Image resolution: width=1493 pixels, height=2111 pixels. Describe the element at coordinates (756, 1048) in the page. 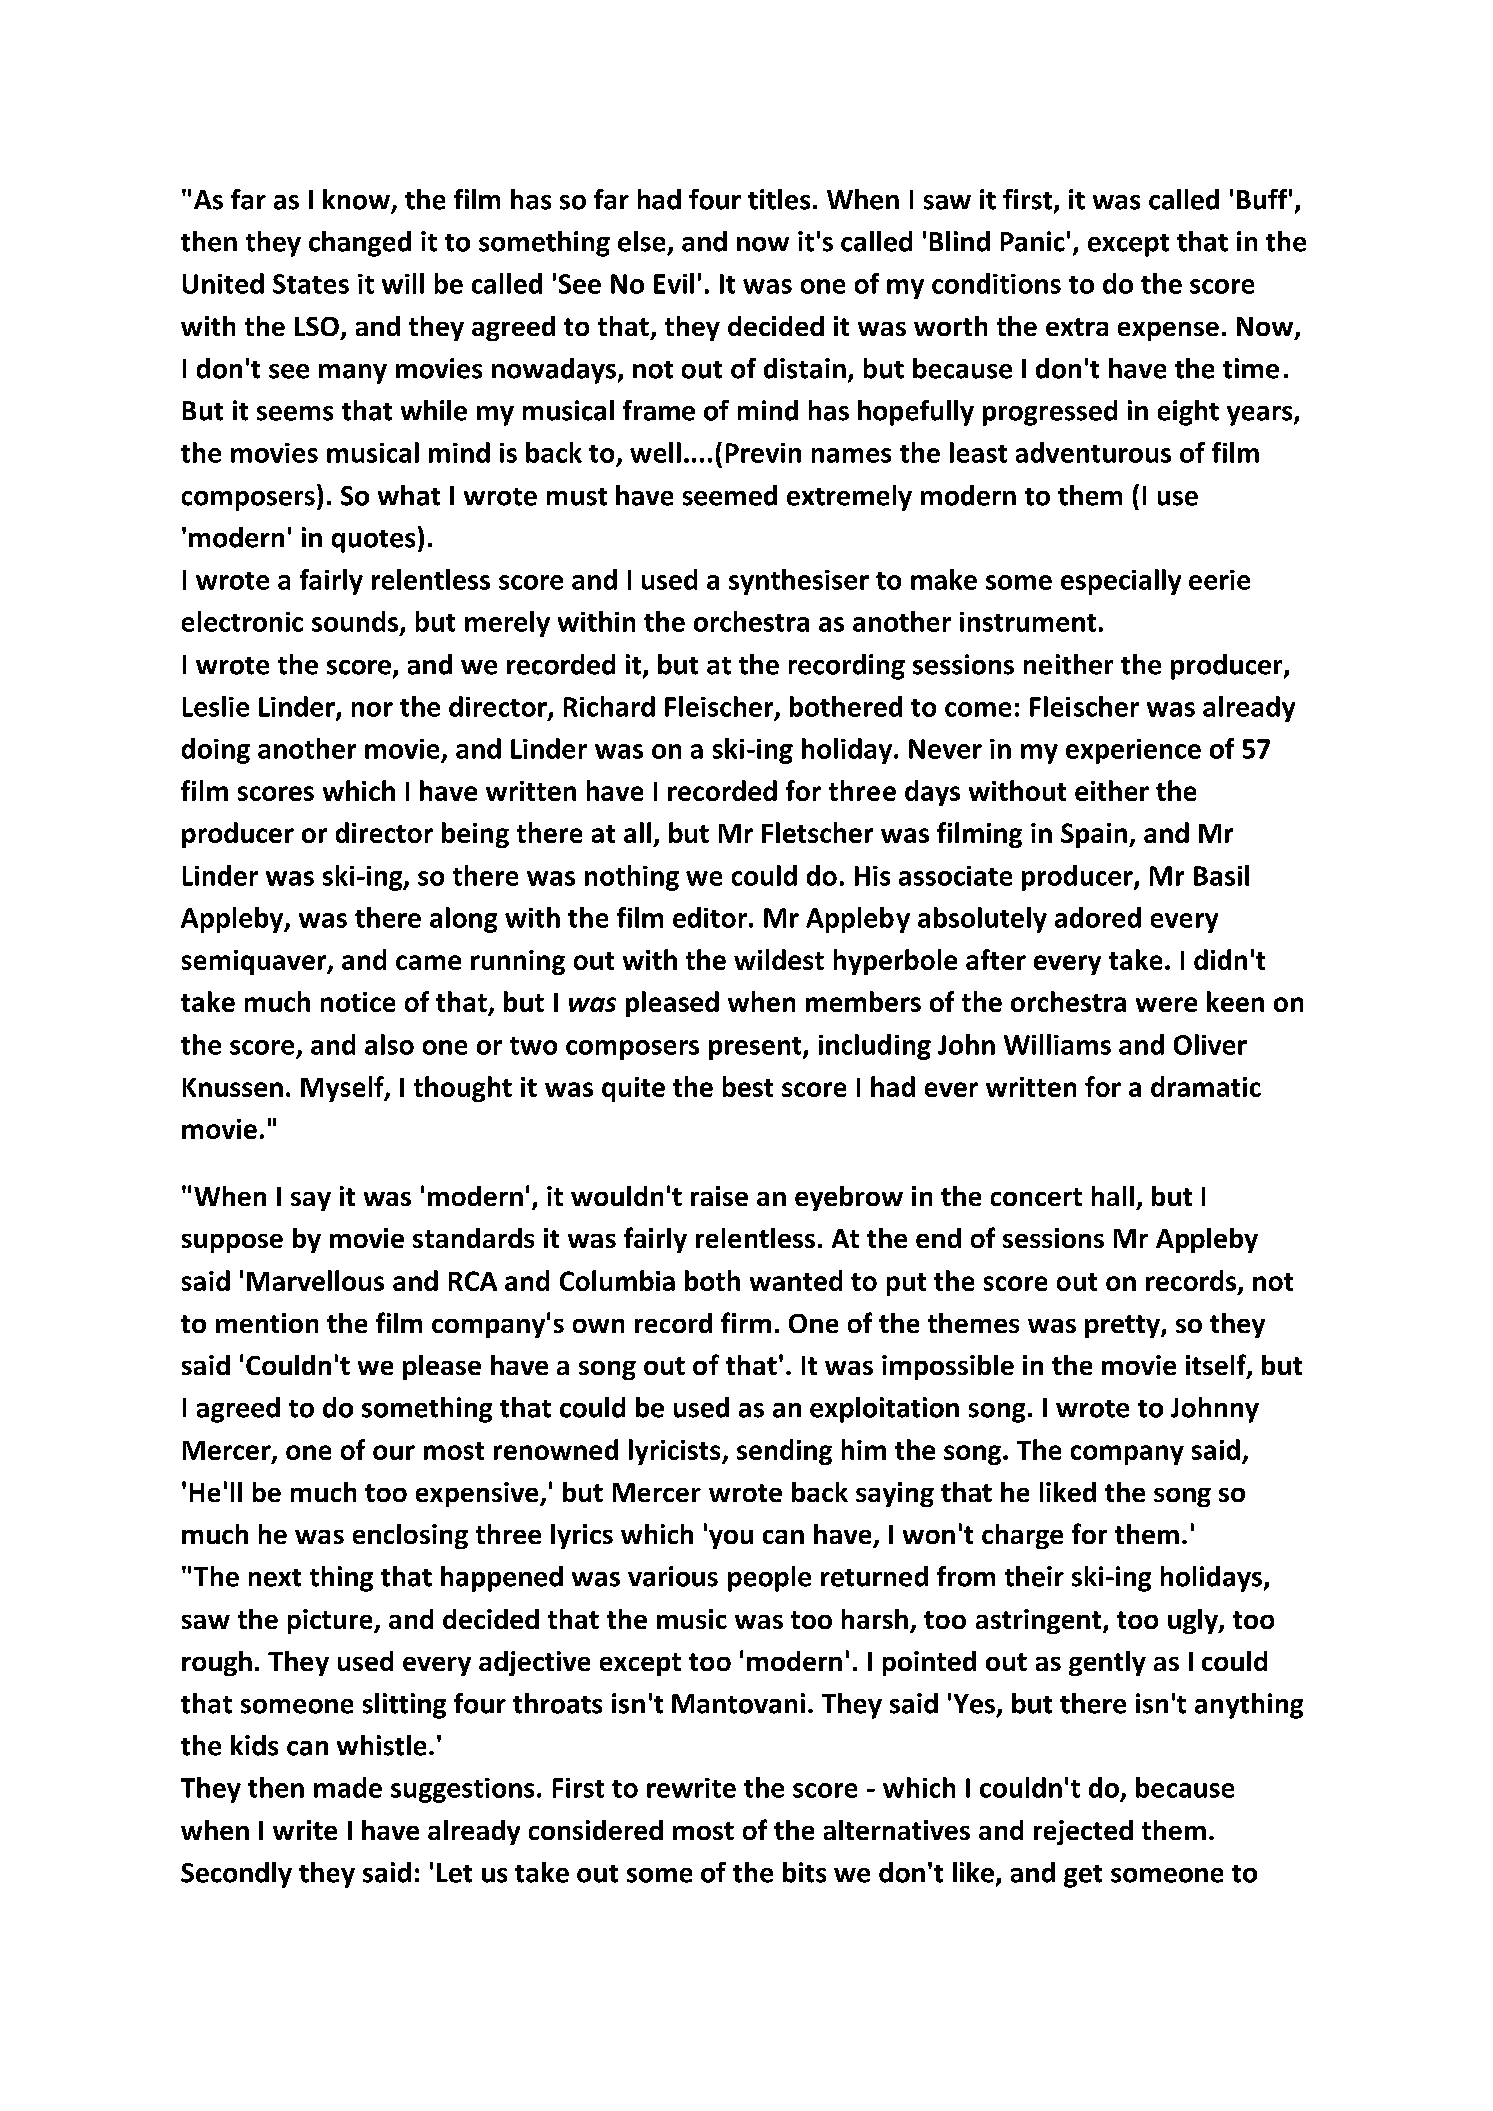

I see `present` at that location.
